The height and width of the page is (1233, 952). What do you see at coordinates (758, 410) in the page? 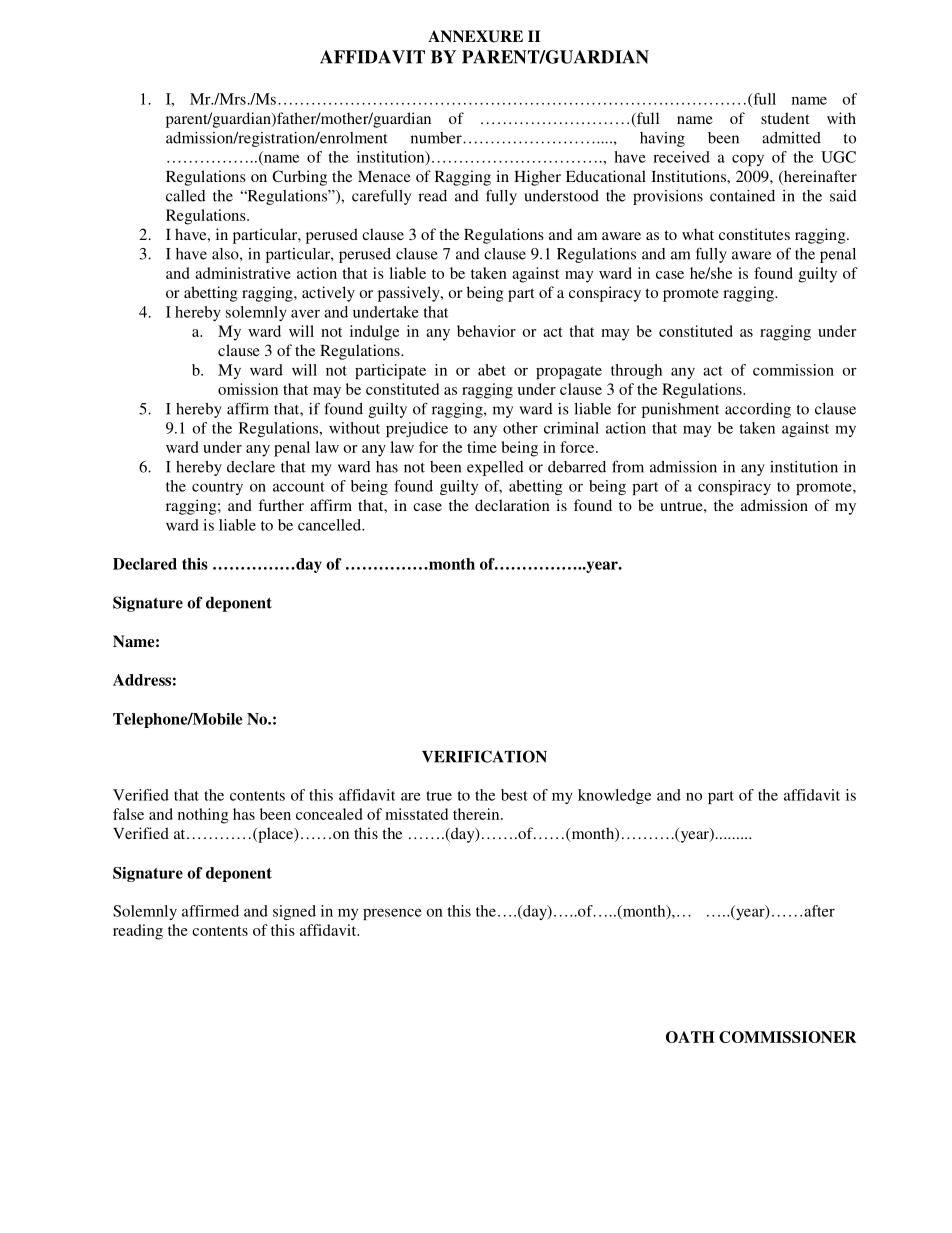
I see `according` at bounding box center [758, 410].
